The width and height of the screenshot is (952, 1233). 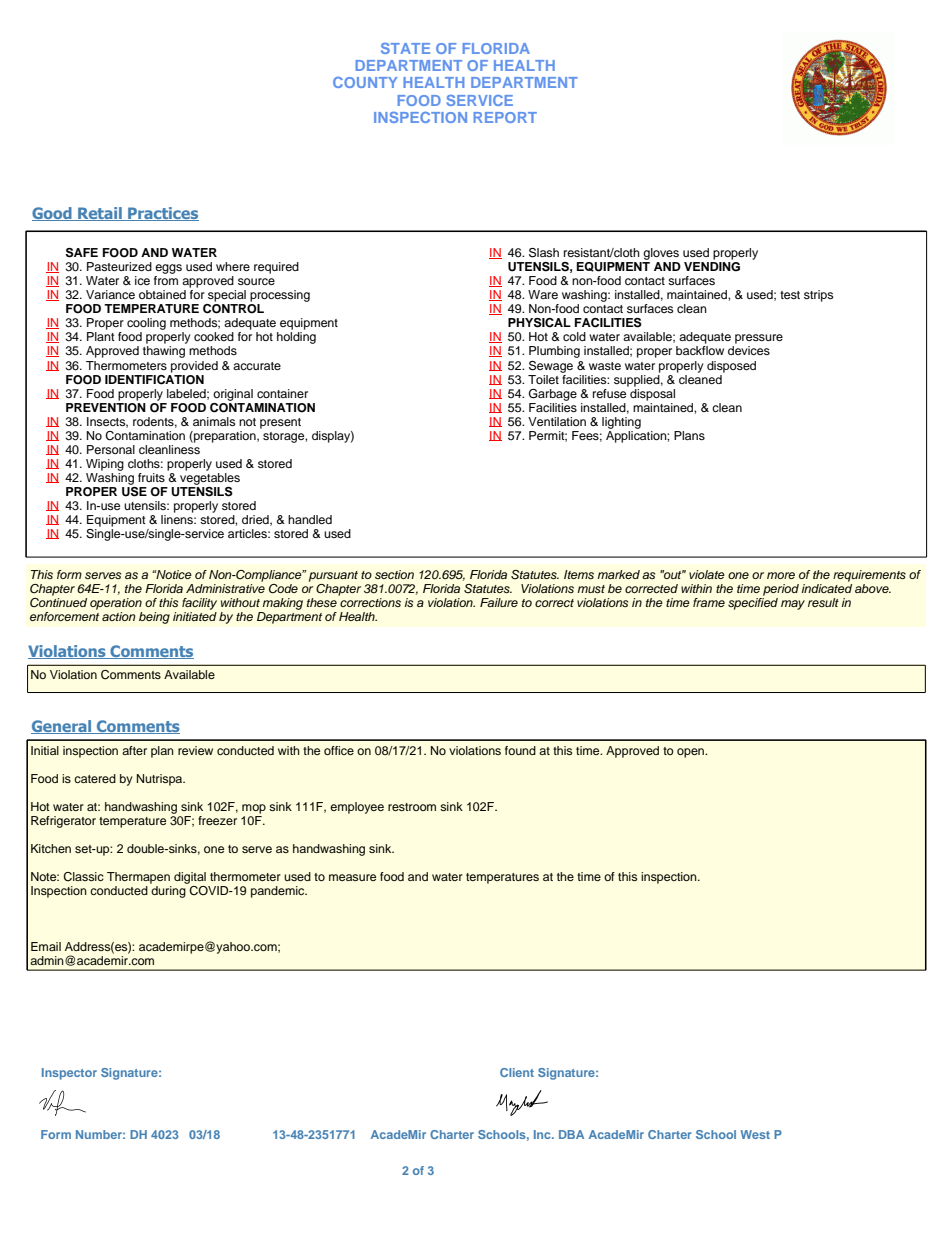 What do you see at coordinates (162, 214) in the screenshot?
I see `Practices` at bounding box center [162, 214].
